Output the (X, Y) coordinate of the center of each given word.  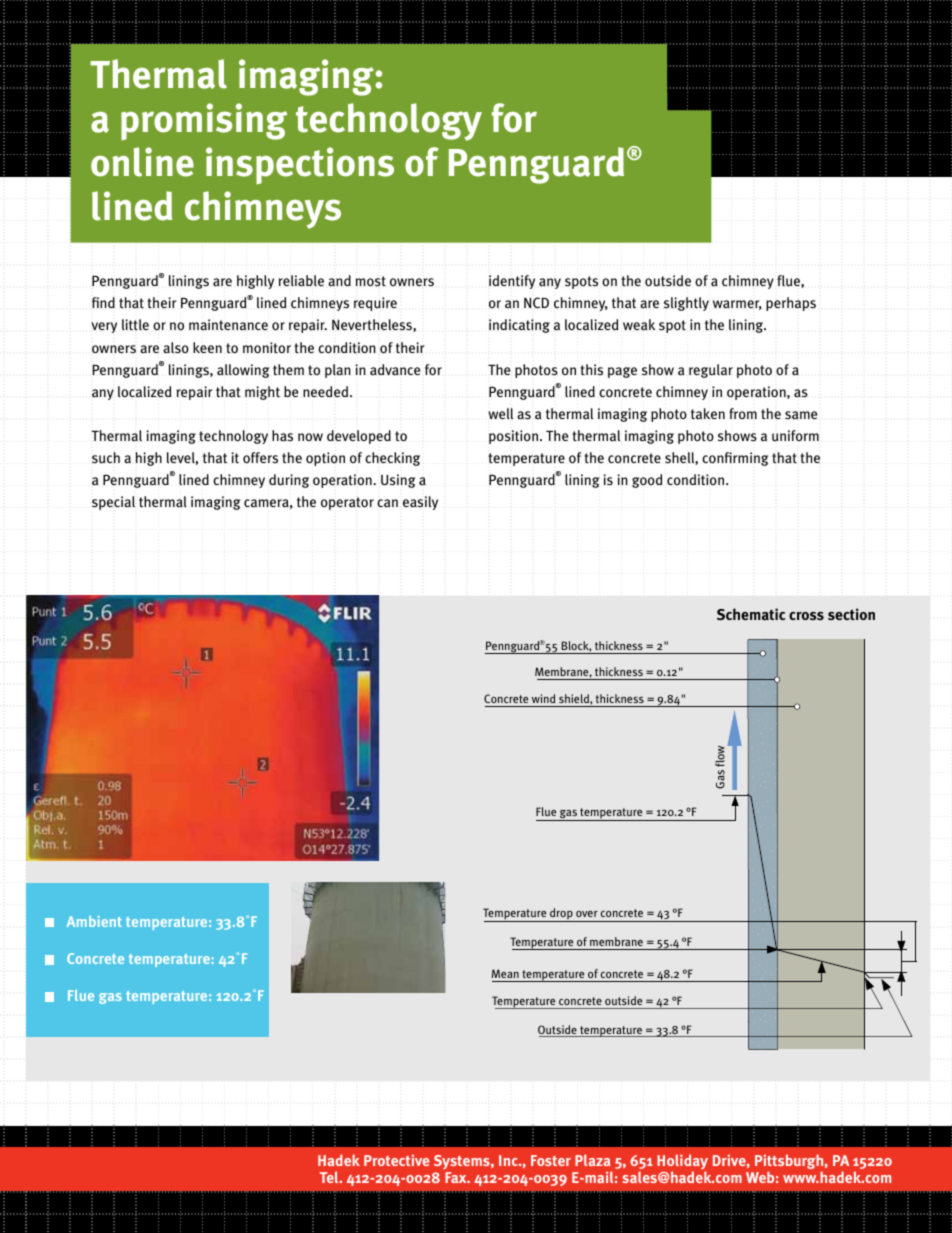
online (142, 162)
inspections (300, 165)
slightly (686, 304)
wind (543, 698)
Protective (396, 1160)
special (113, 503)
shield (575, 699)
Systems (463, 1164)
